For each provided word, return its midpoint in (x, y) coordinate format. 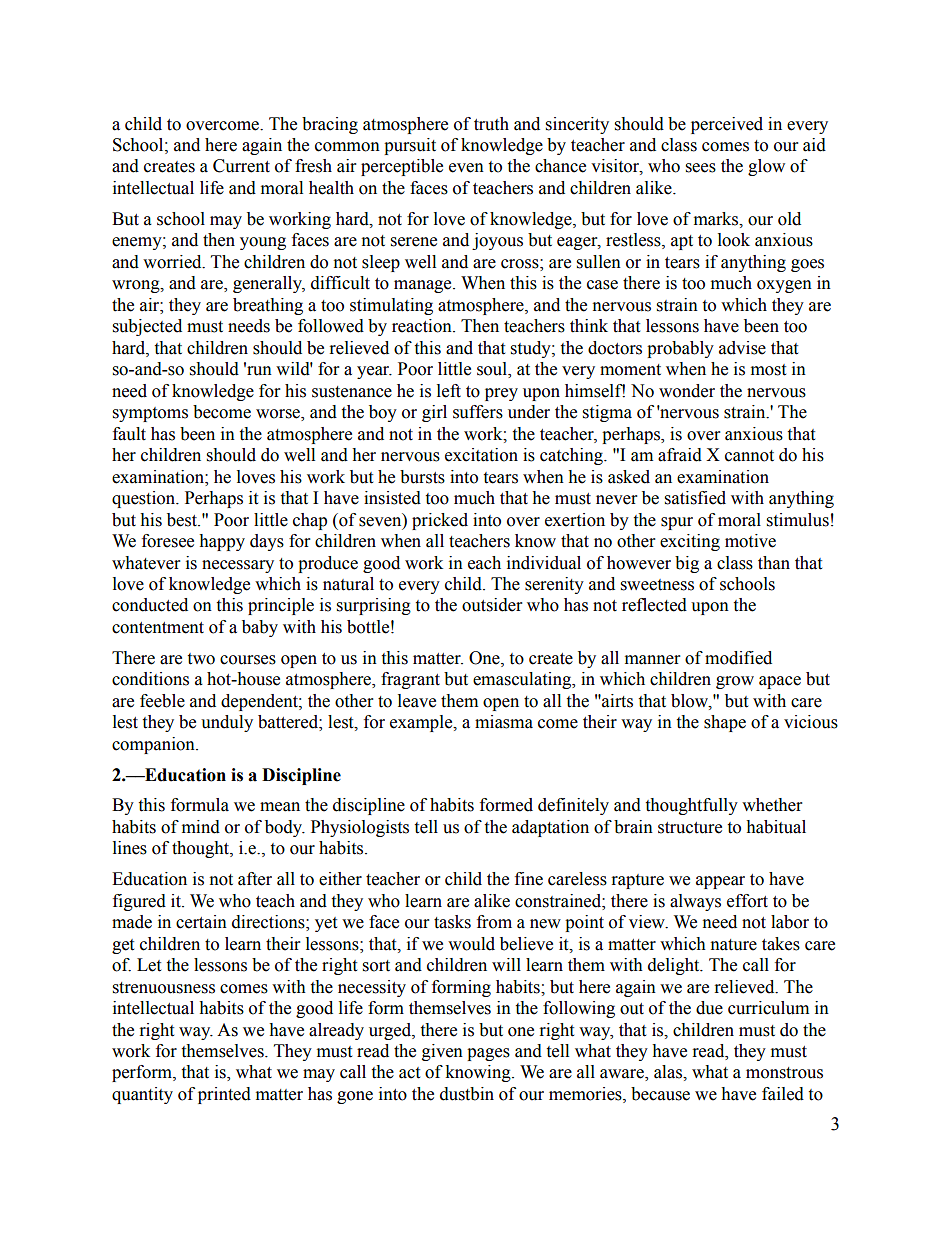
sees (701, 168)
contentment (158, 628)
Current (241, 166)
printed (224, 1095)
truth (491, 124)
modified (738, 658)
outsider (492, 605)
